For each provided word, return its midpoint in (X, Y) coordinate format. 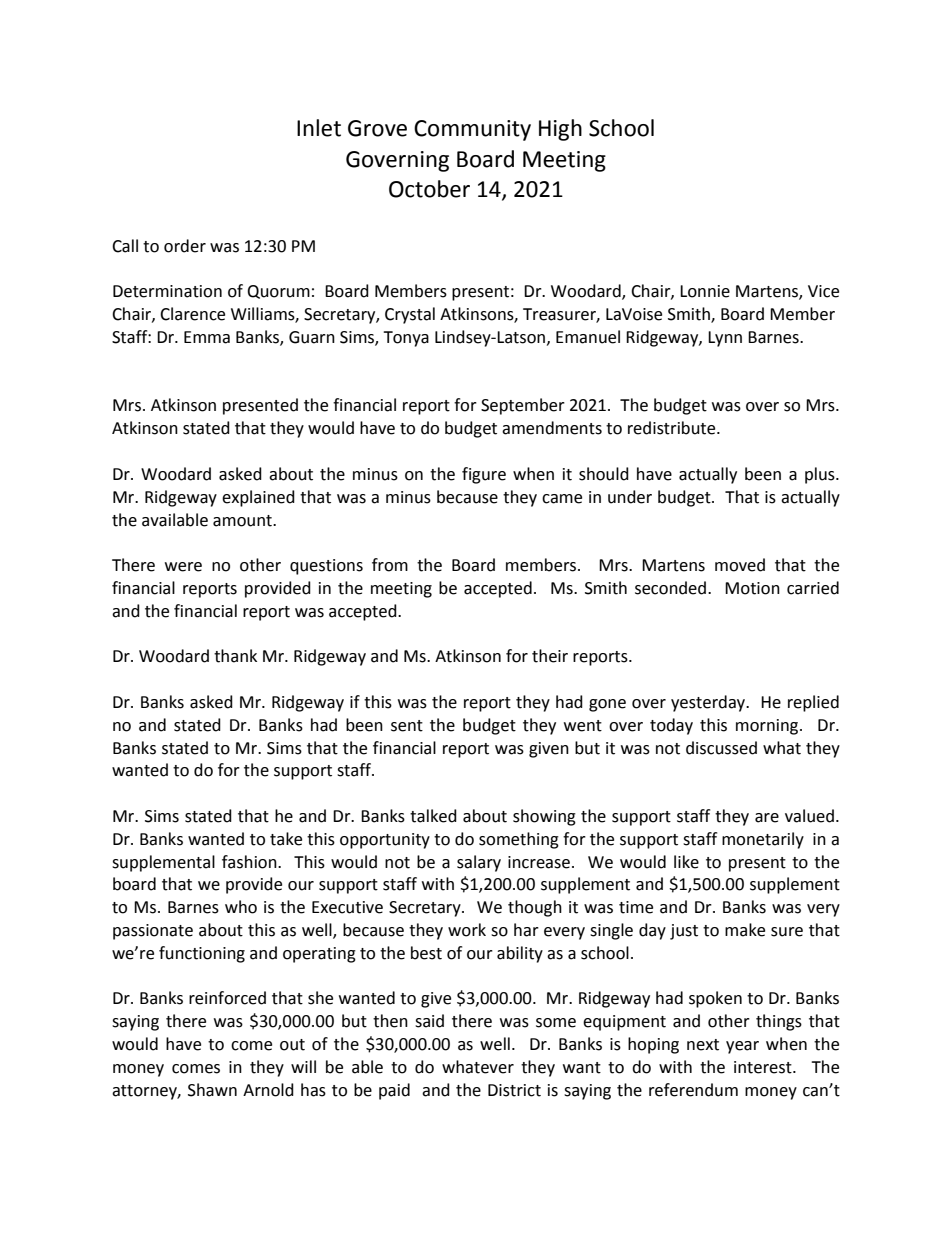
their (550, 656)
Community (472, 130)
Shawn (212, 1090)
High (560, 130)
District (514, 1090)
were (183, 567)
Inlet (319, 128)
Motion (752, 588)
